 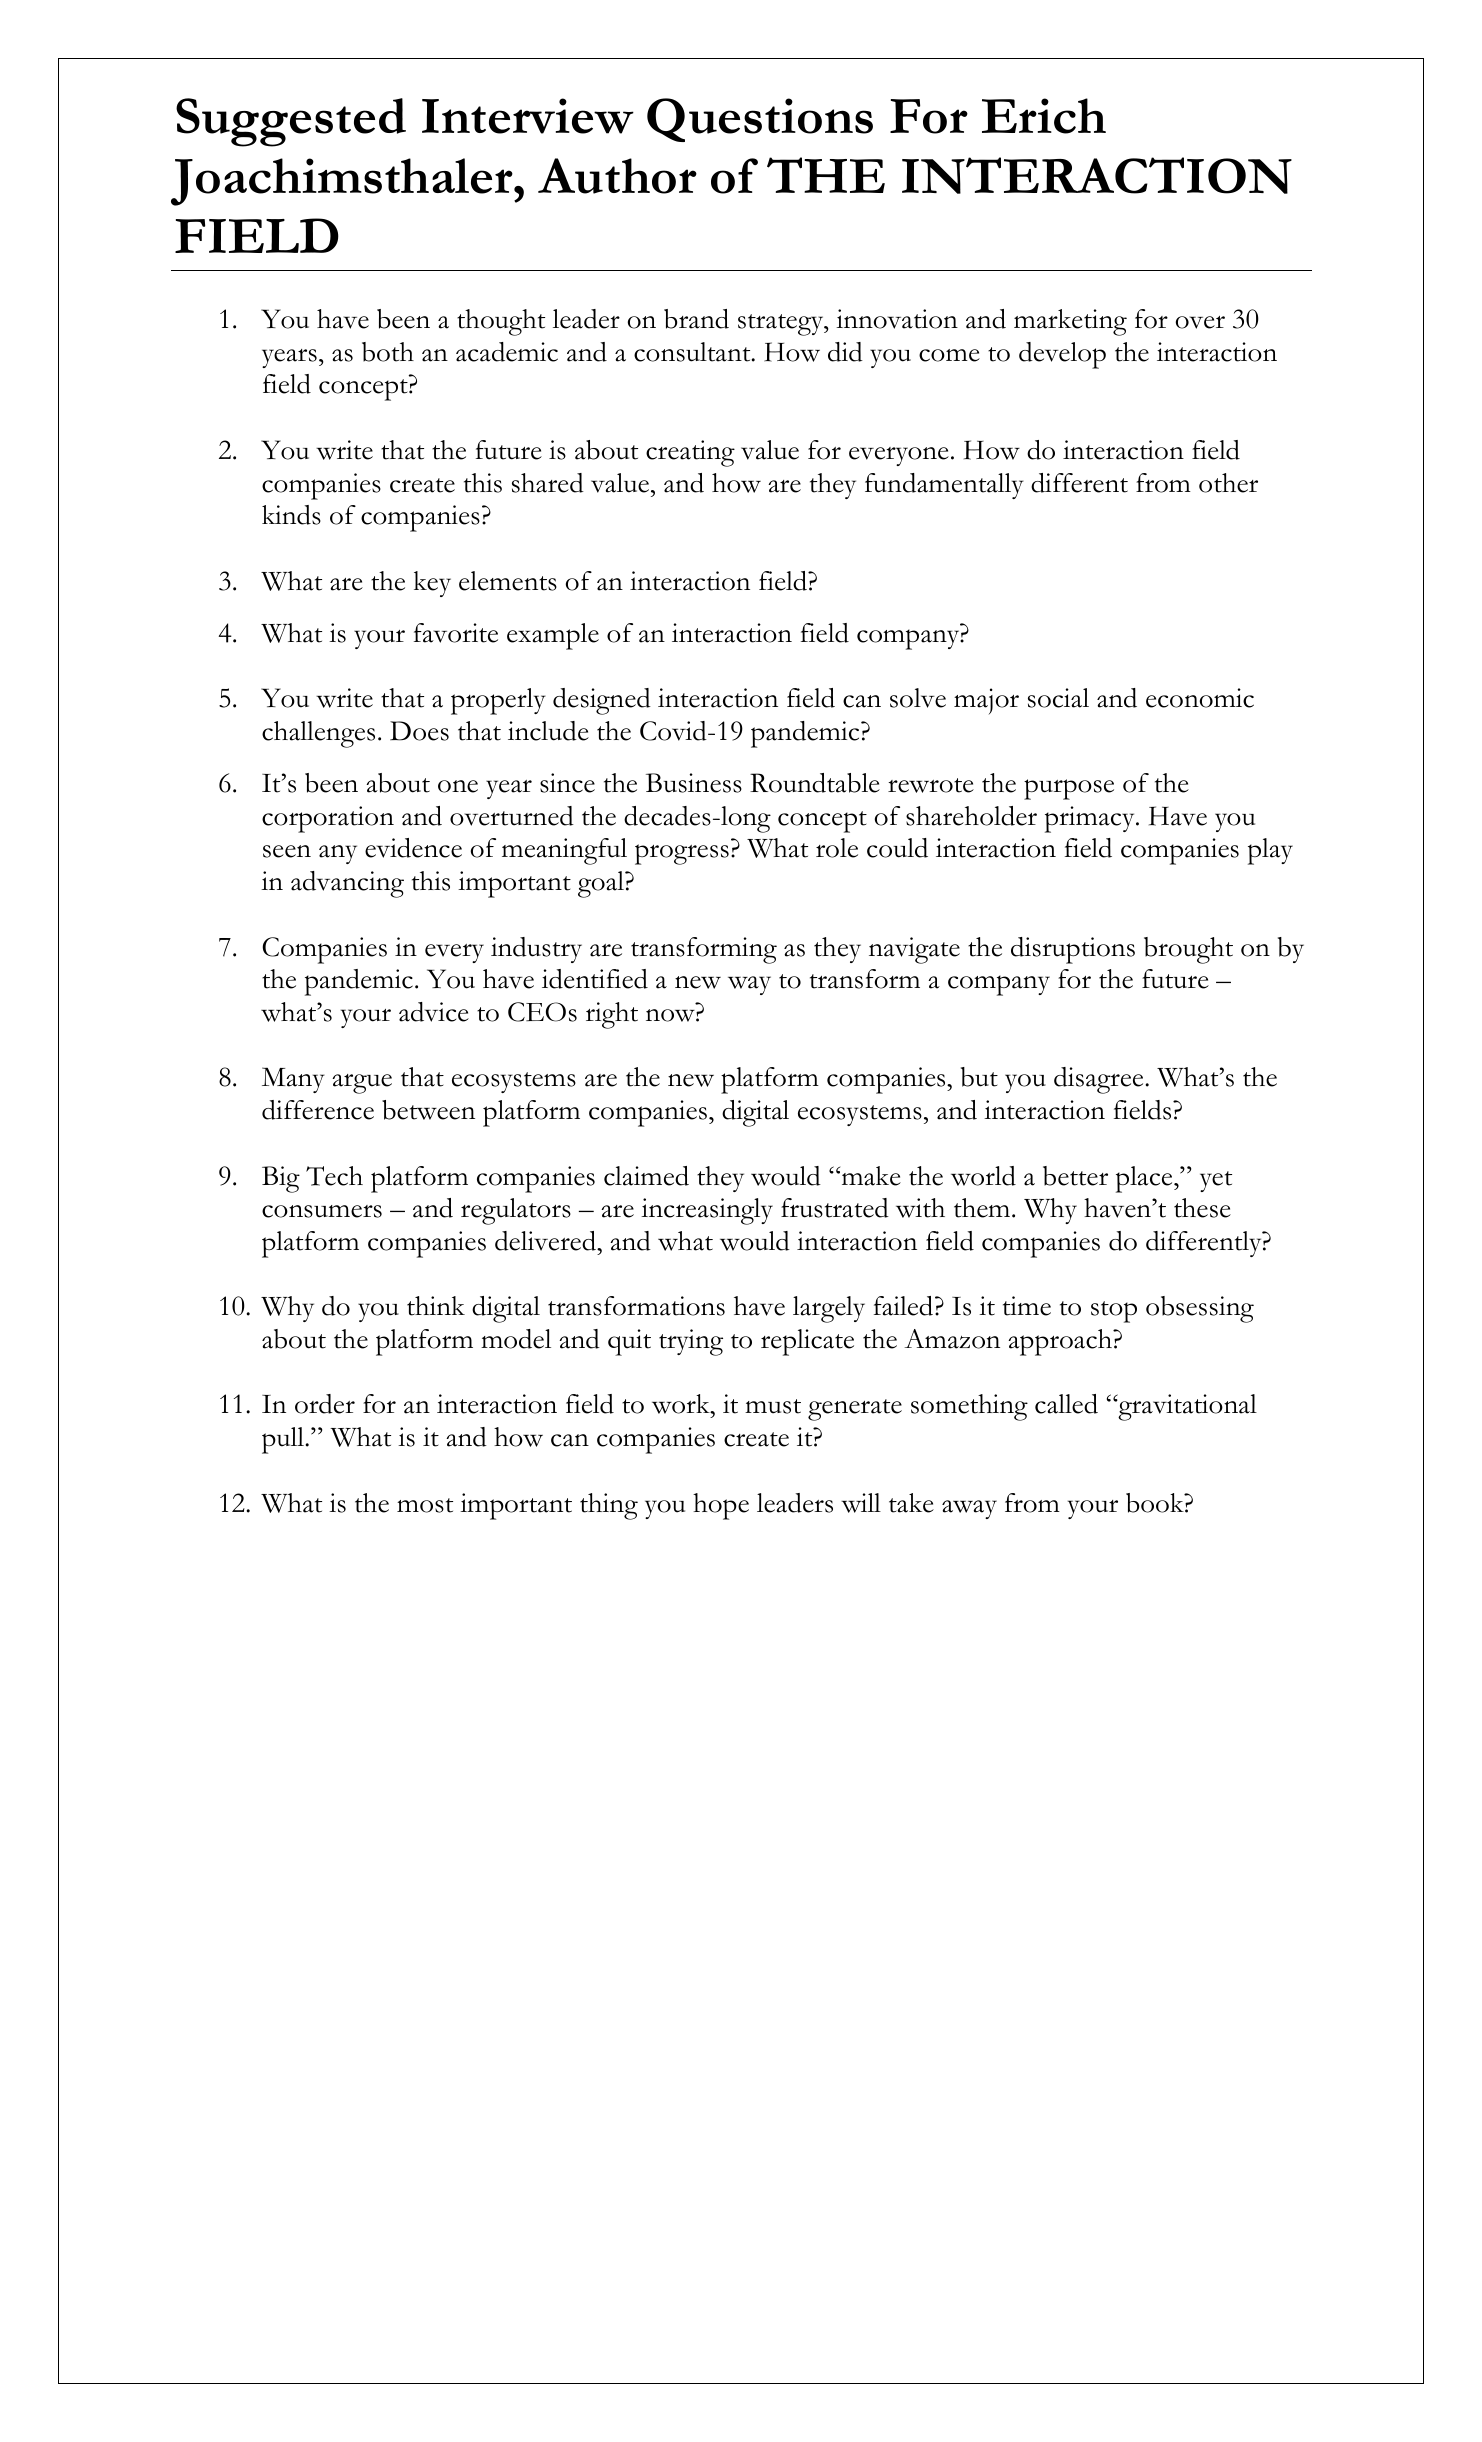 What do you see at coordinates (721, 1506) in the screenshot?
I see `hope` at bounding box center [721, 1506].
